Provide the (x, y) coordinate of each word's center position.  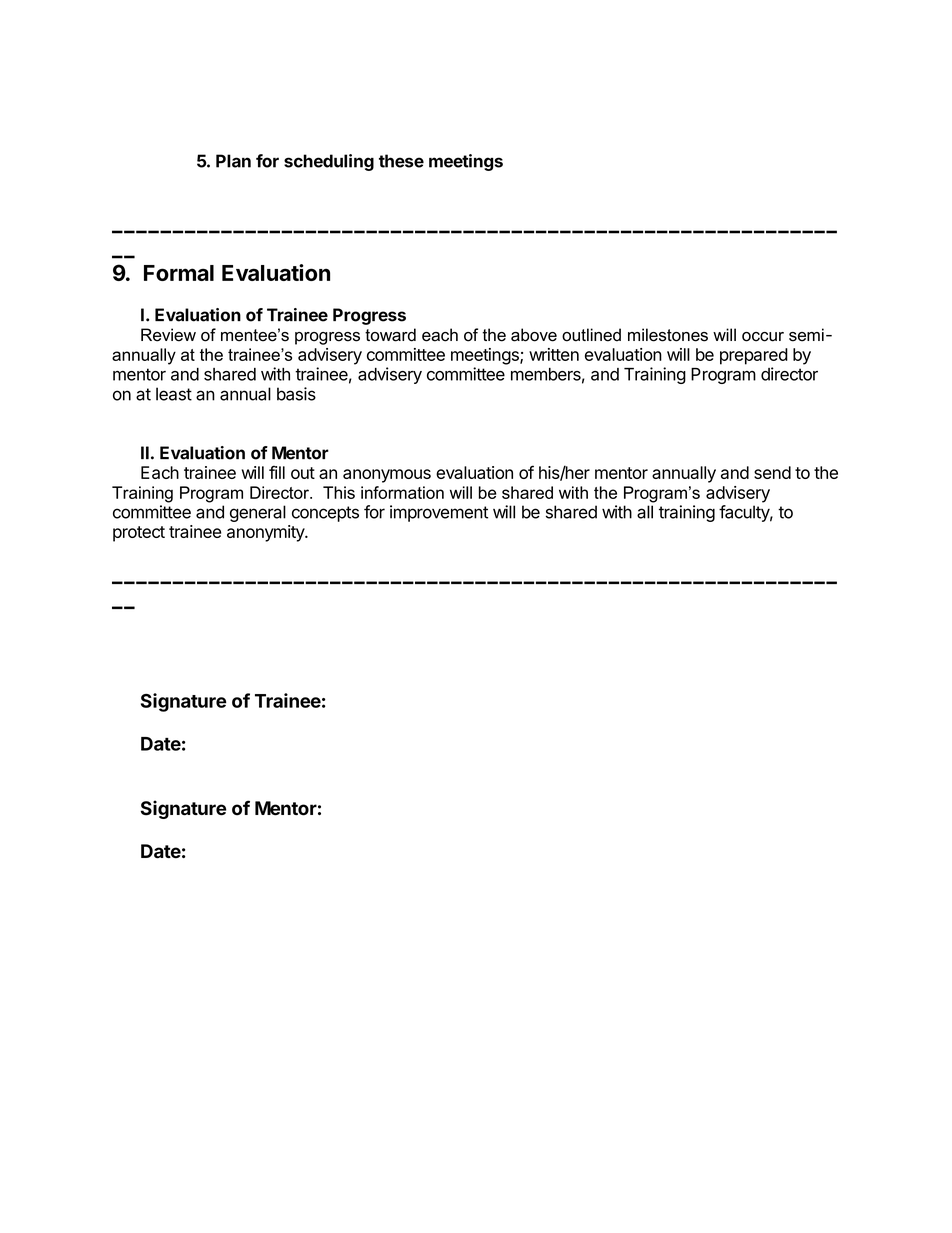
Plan (233, 161)
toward (390, 335)
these (401, 161)
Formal (179, 273)
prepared (754, 356)
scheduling (329, 162)
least (174, 394)
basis (296, 394)
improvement (439, 513)
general (258, 513)
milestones (668, 335)
